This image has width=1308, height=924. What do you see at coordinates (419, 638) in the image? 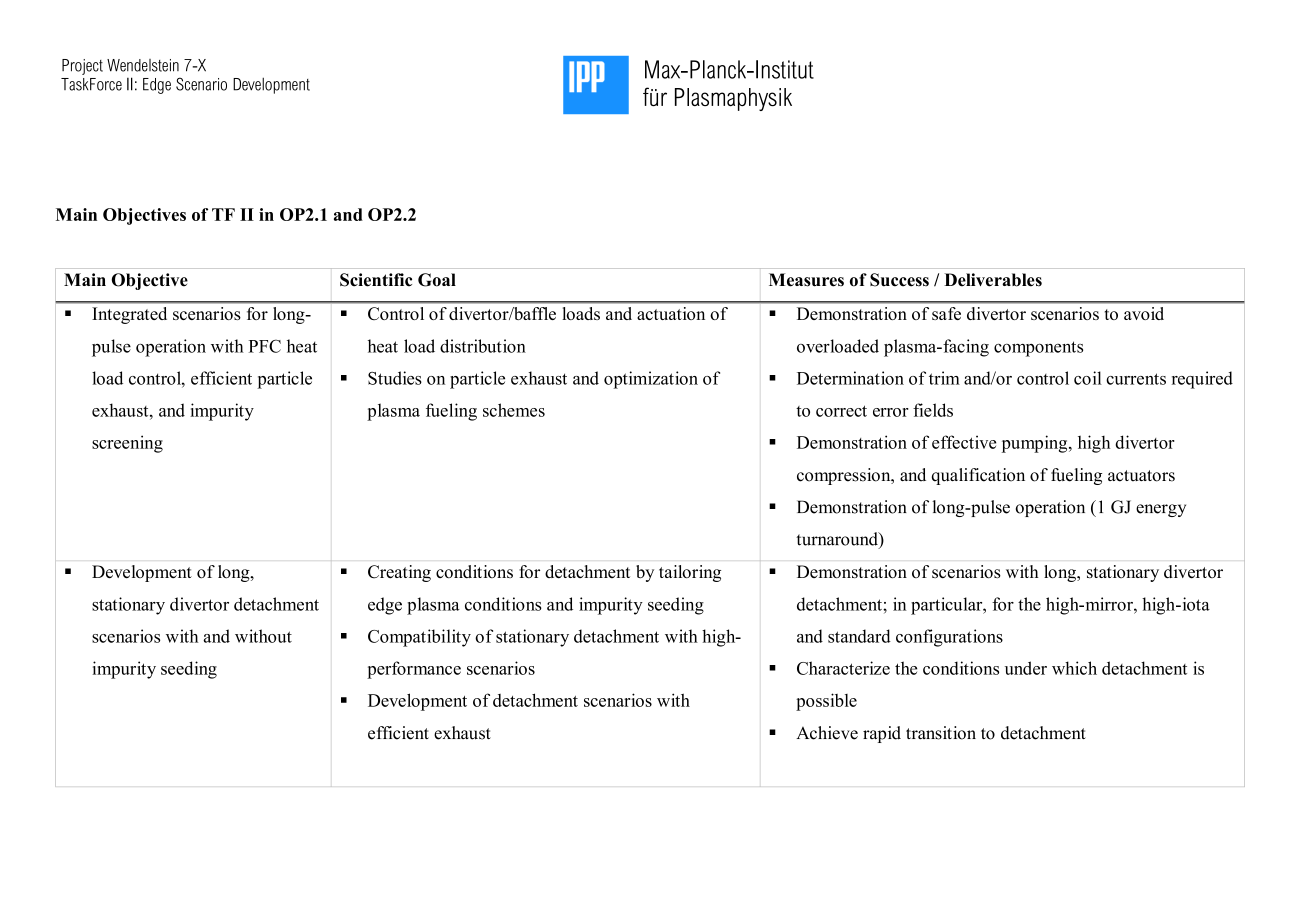
I see `Compatibility` at bounding box center [419, 638].
